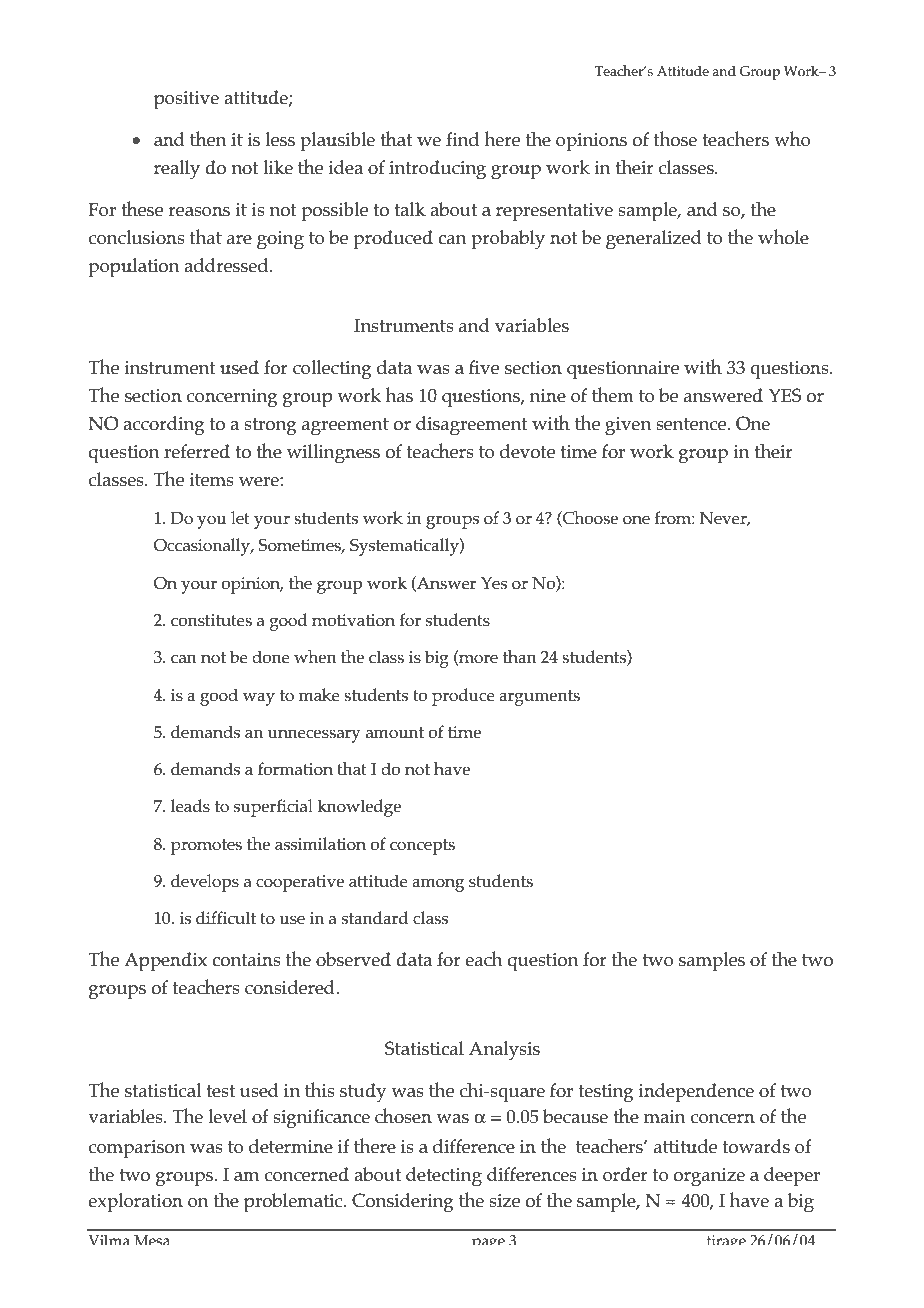 Image resolution: width=924 pixels, height=1308 pixels. What do you see at coordinates (259, 699) in the document?
I see `way` at bounding box center [259, 699].
